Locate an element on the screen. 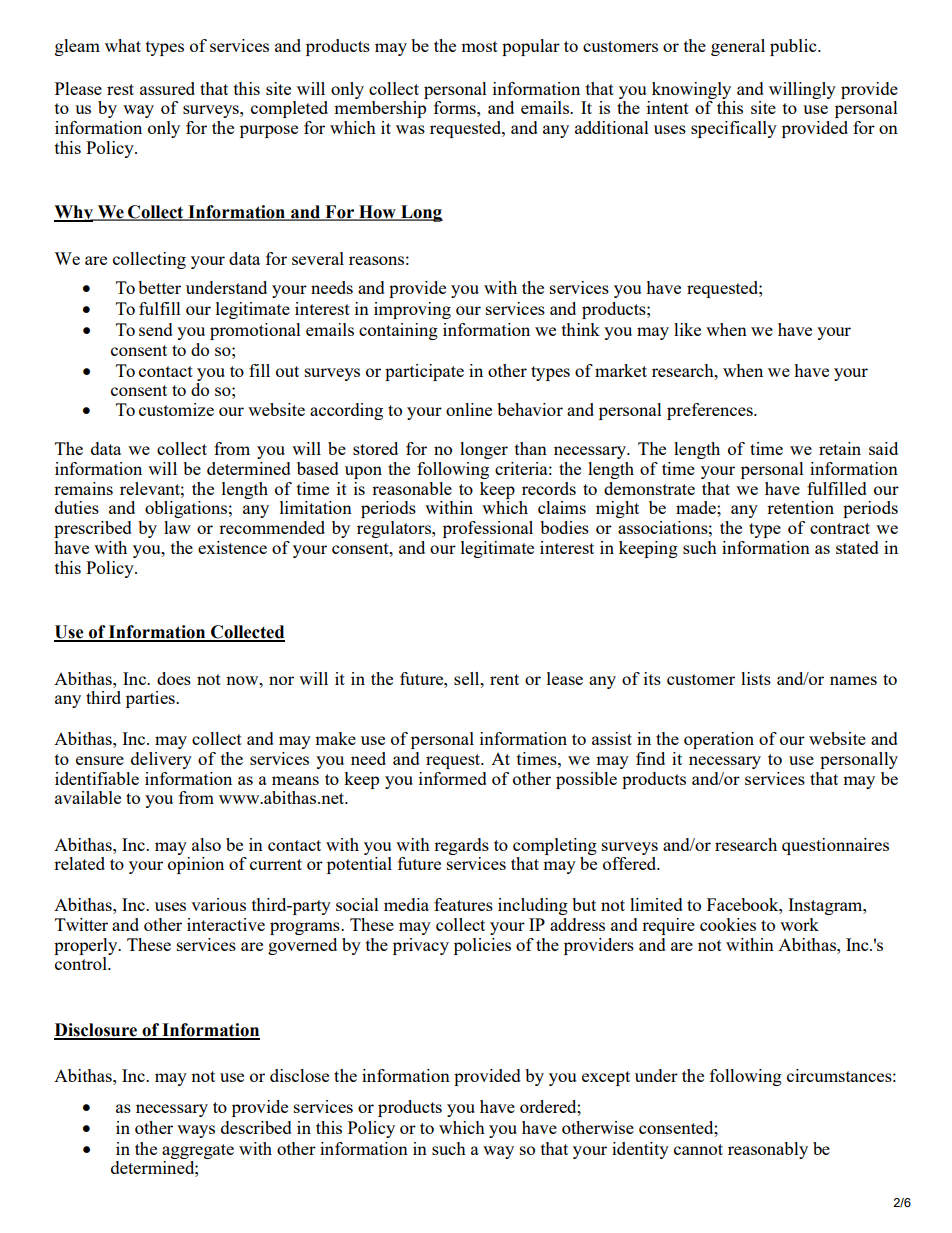  send is located at coordinates (156, 329).
